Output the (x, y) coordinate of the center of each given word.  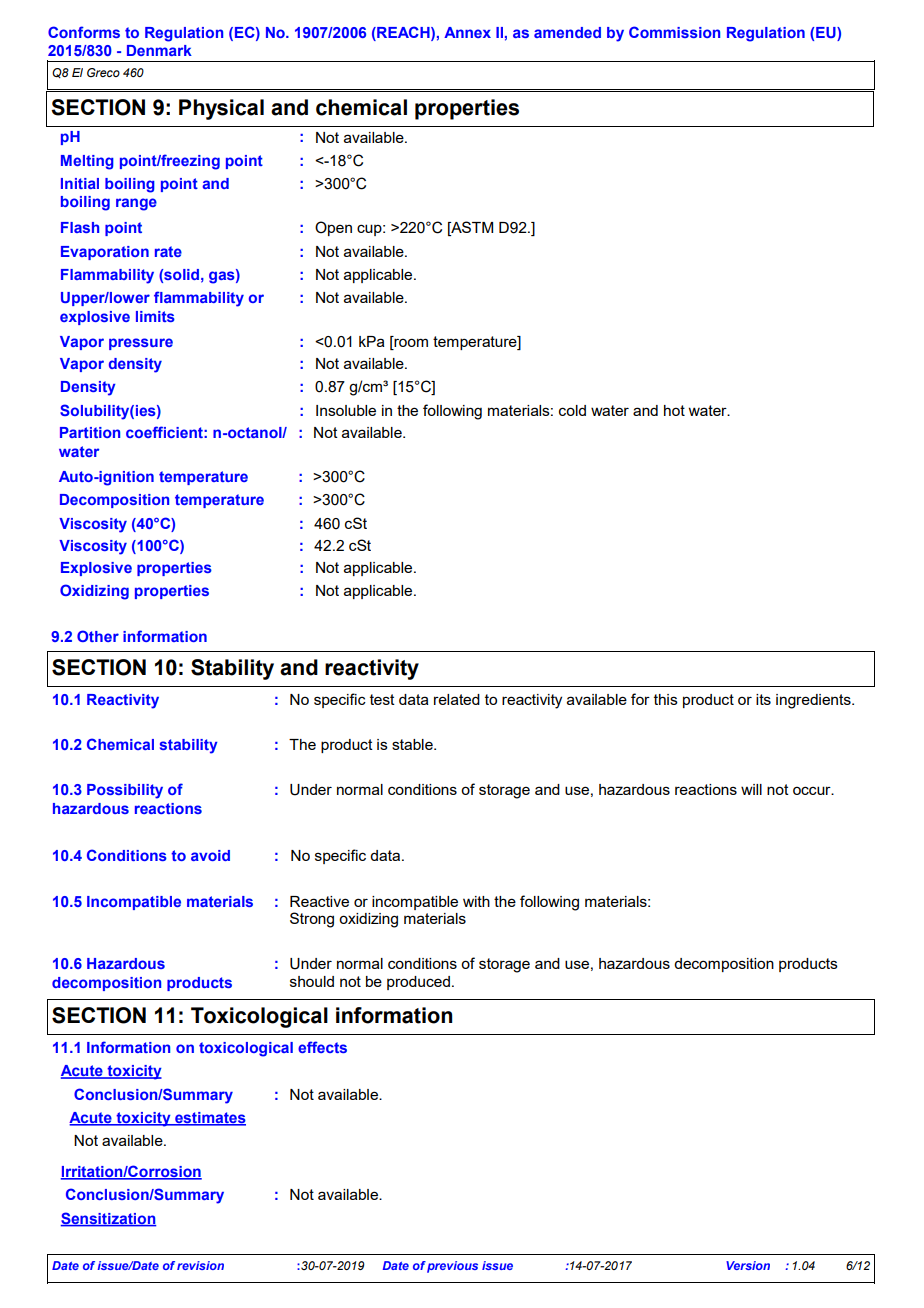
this (666, 699)
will (751, 789)
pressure (141, 344)
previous (452, 1267)
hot (674, 410)
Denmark (159, 50)
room (410, 344)
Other (98, 636)
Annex (467, 32)
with (476, 901)
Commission (674, 32)
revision (200, 1265)
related (457, 699)
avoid (210, 855)
